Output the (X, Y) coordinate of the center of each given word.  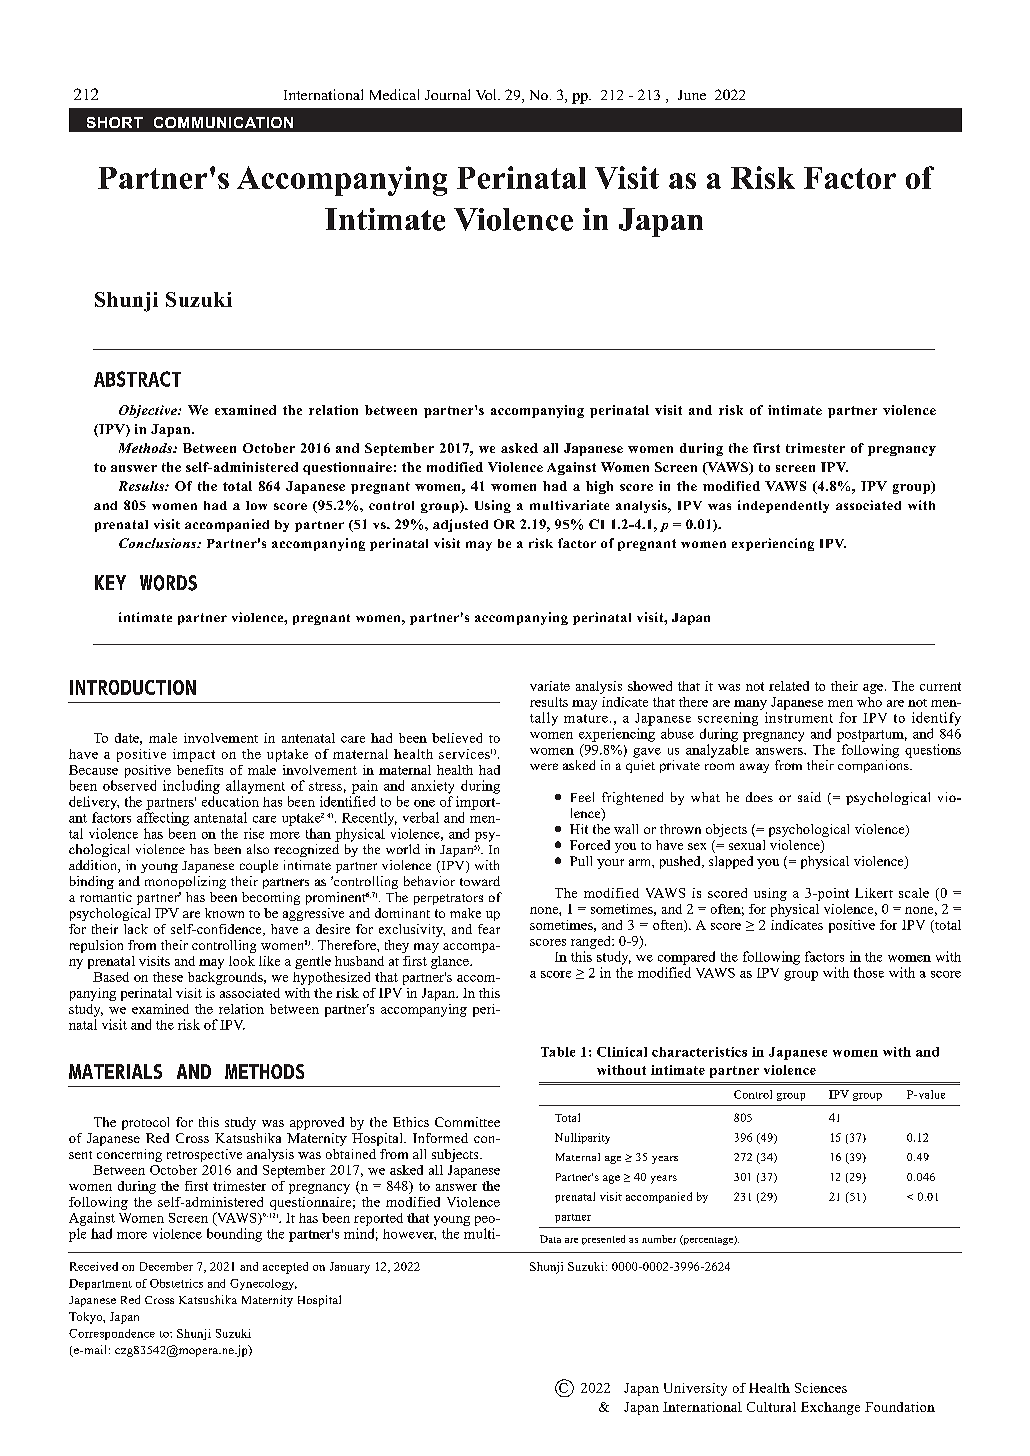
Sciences (821, 1388)
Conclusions (159, 543)
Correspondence (112, 1334)
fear (489, 929)
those (869, 972)
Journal (447, 94)
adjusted (460, 525)
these (168, 977)
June (692, 95)
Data (550, 1239)
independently (783, 506)
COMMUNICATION (223, 122)
